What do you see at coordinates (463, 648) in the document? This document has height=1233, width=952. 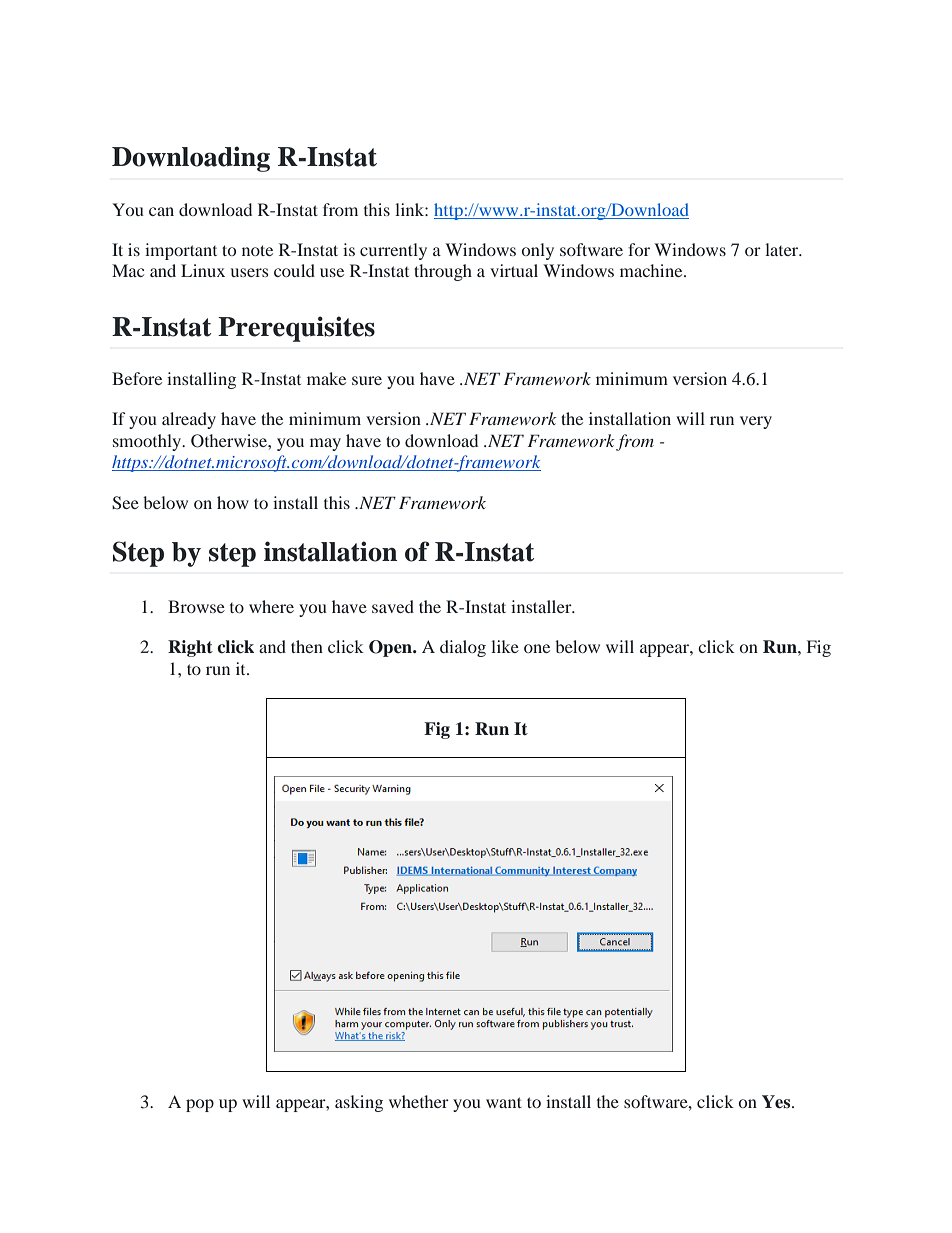 I see `dialog` at bounding box center [463, 648].
